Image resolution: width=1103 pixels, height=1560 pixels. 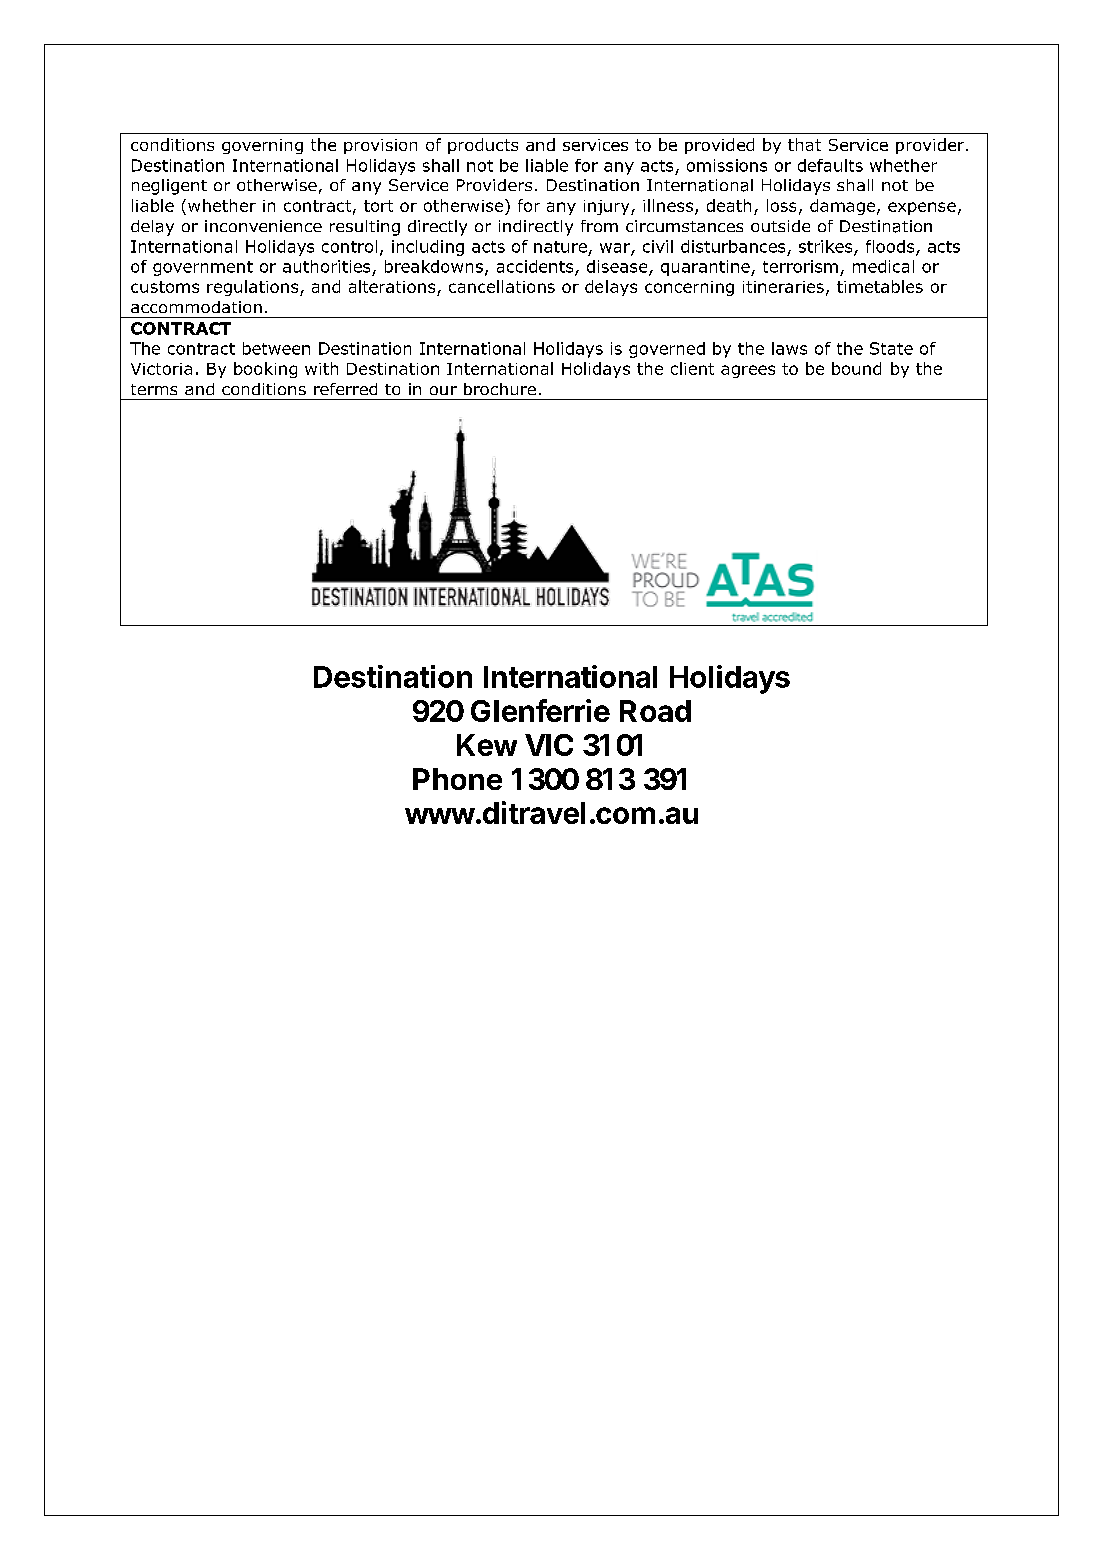 What do you see at coordinates (483, 146) in the screenshot?
I see `products` at bounding box center [483, 146].
